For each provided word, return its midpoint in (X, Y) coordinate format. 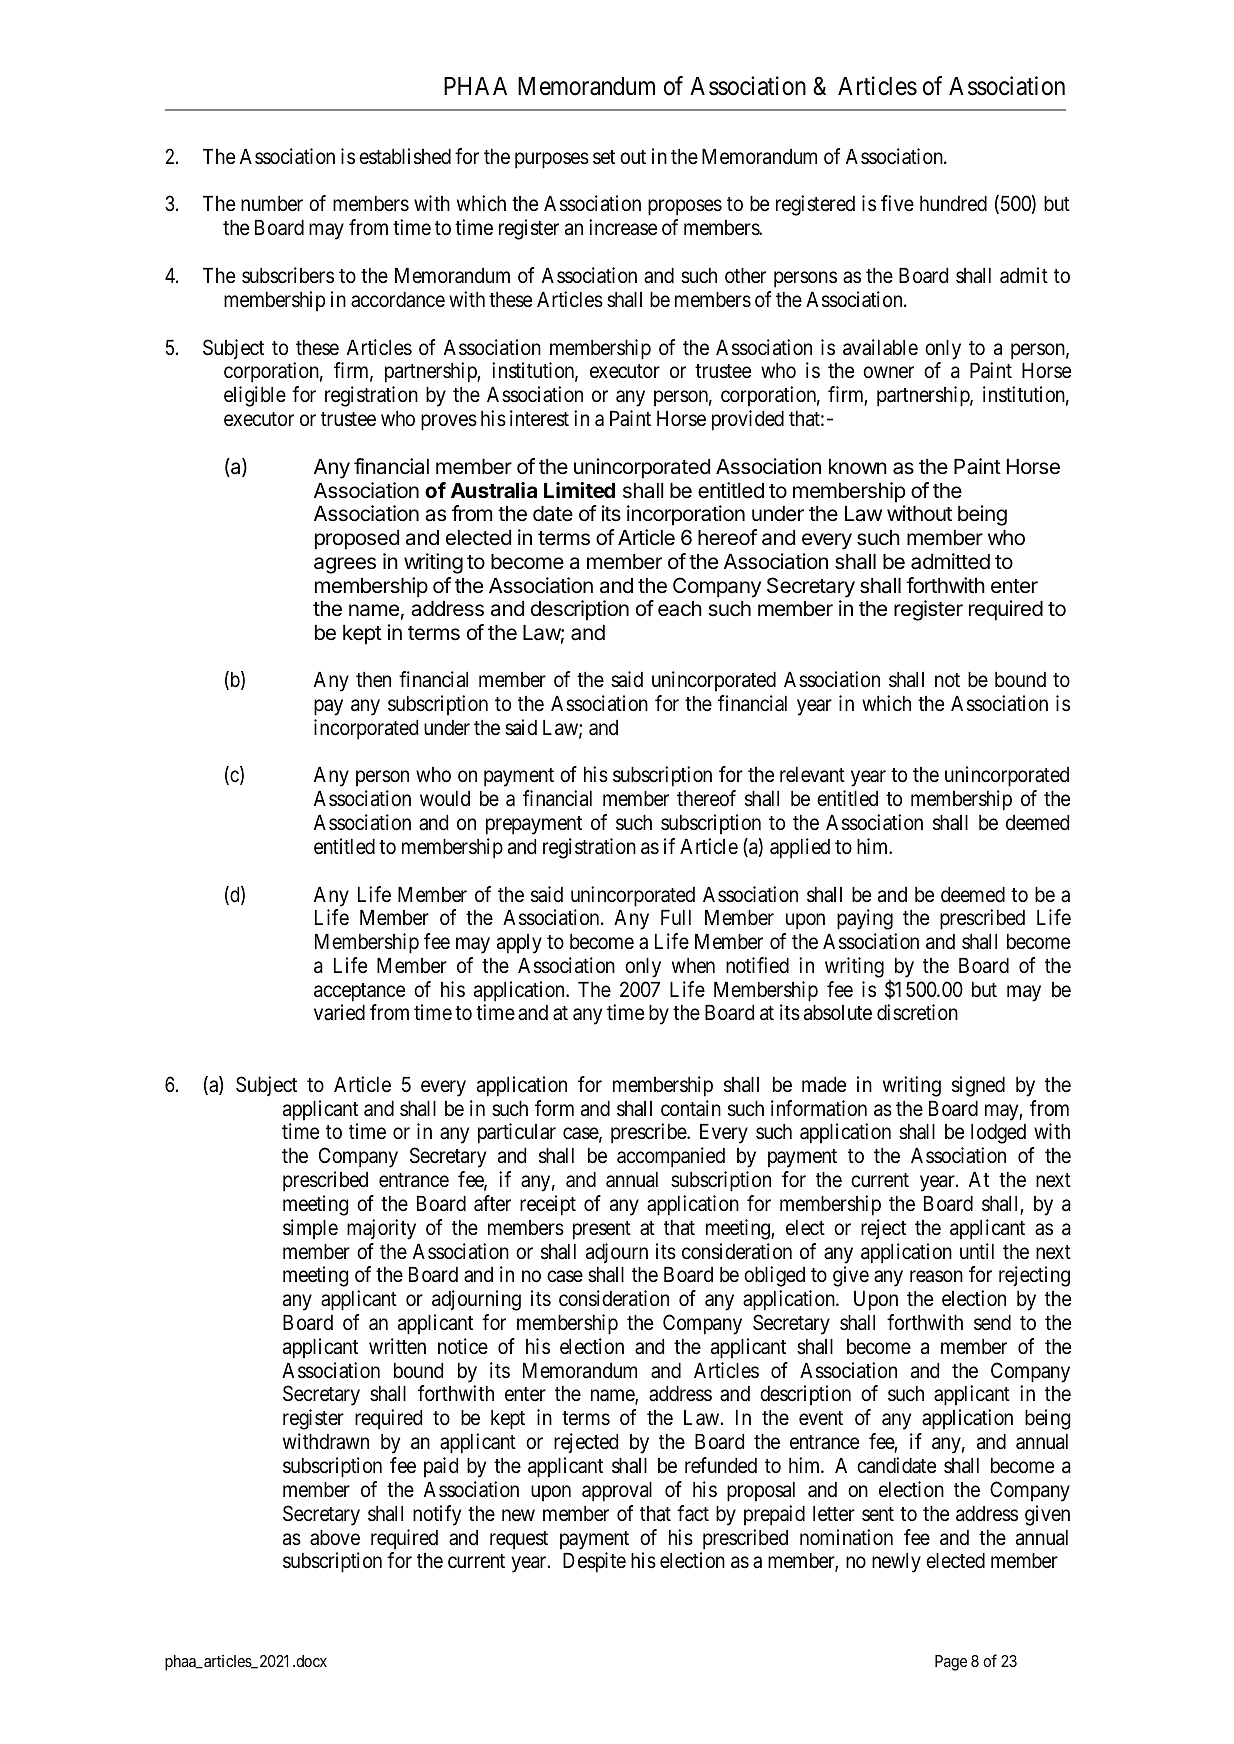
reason (936, 1277)
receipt (548, 1205)
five (897, 203)
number (272, 204)
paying (865, 919)
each (680, 609)
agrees (345, 565)
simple (310, 1229)
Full (676, 917)
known (858, 467)
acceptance (359, 992)
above (335, 1538)
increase (623, 227)
